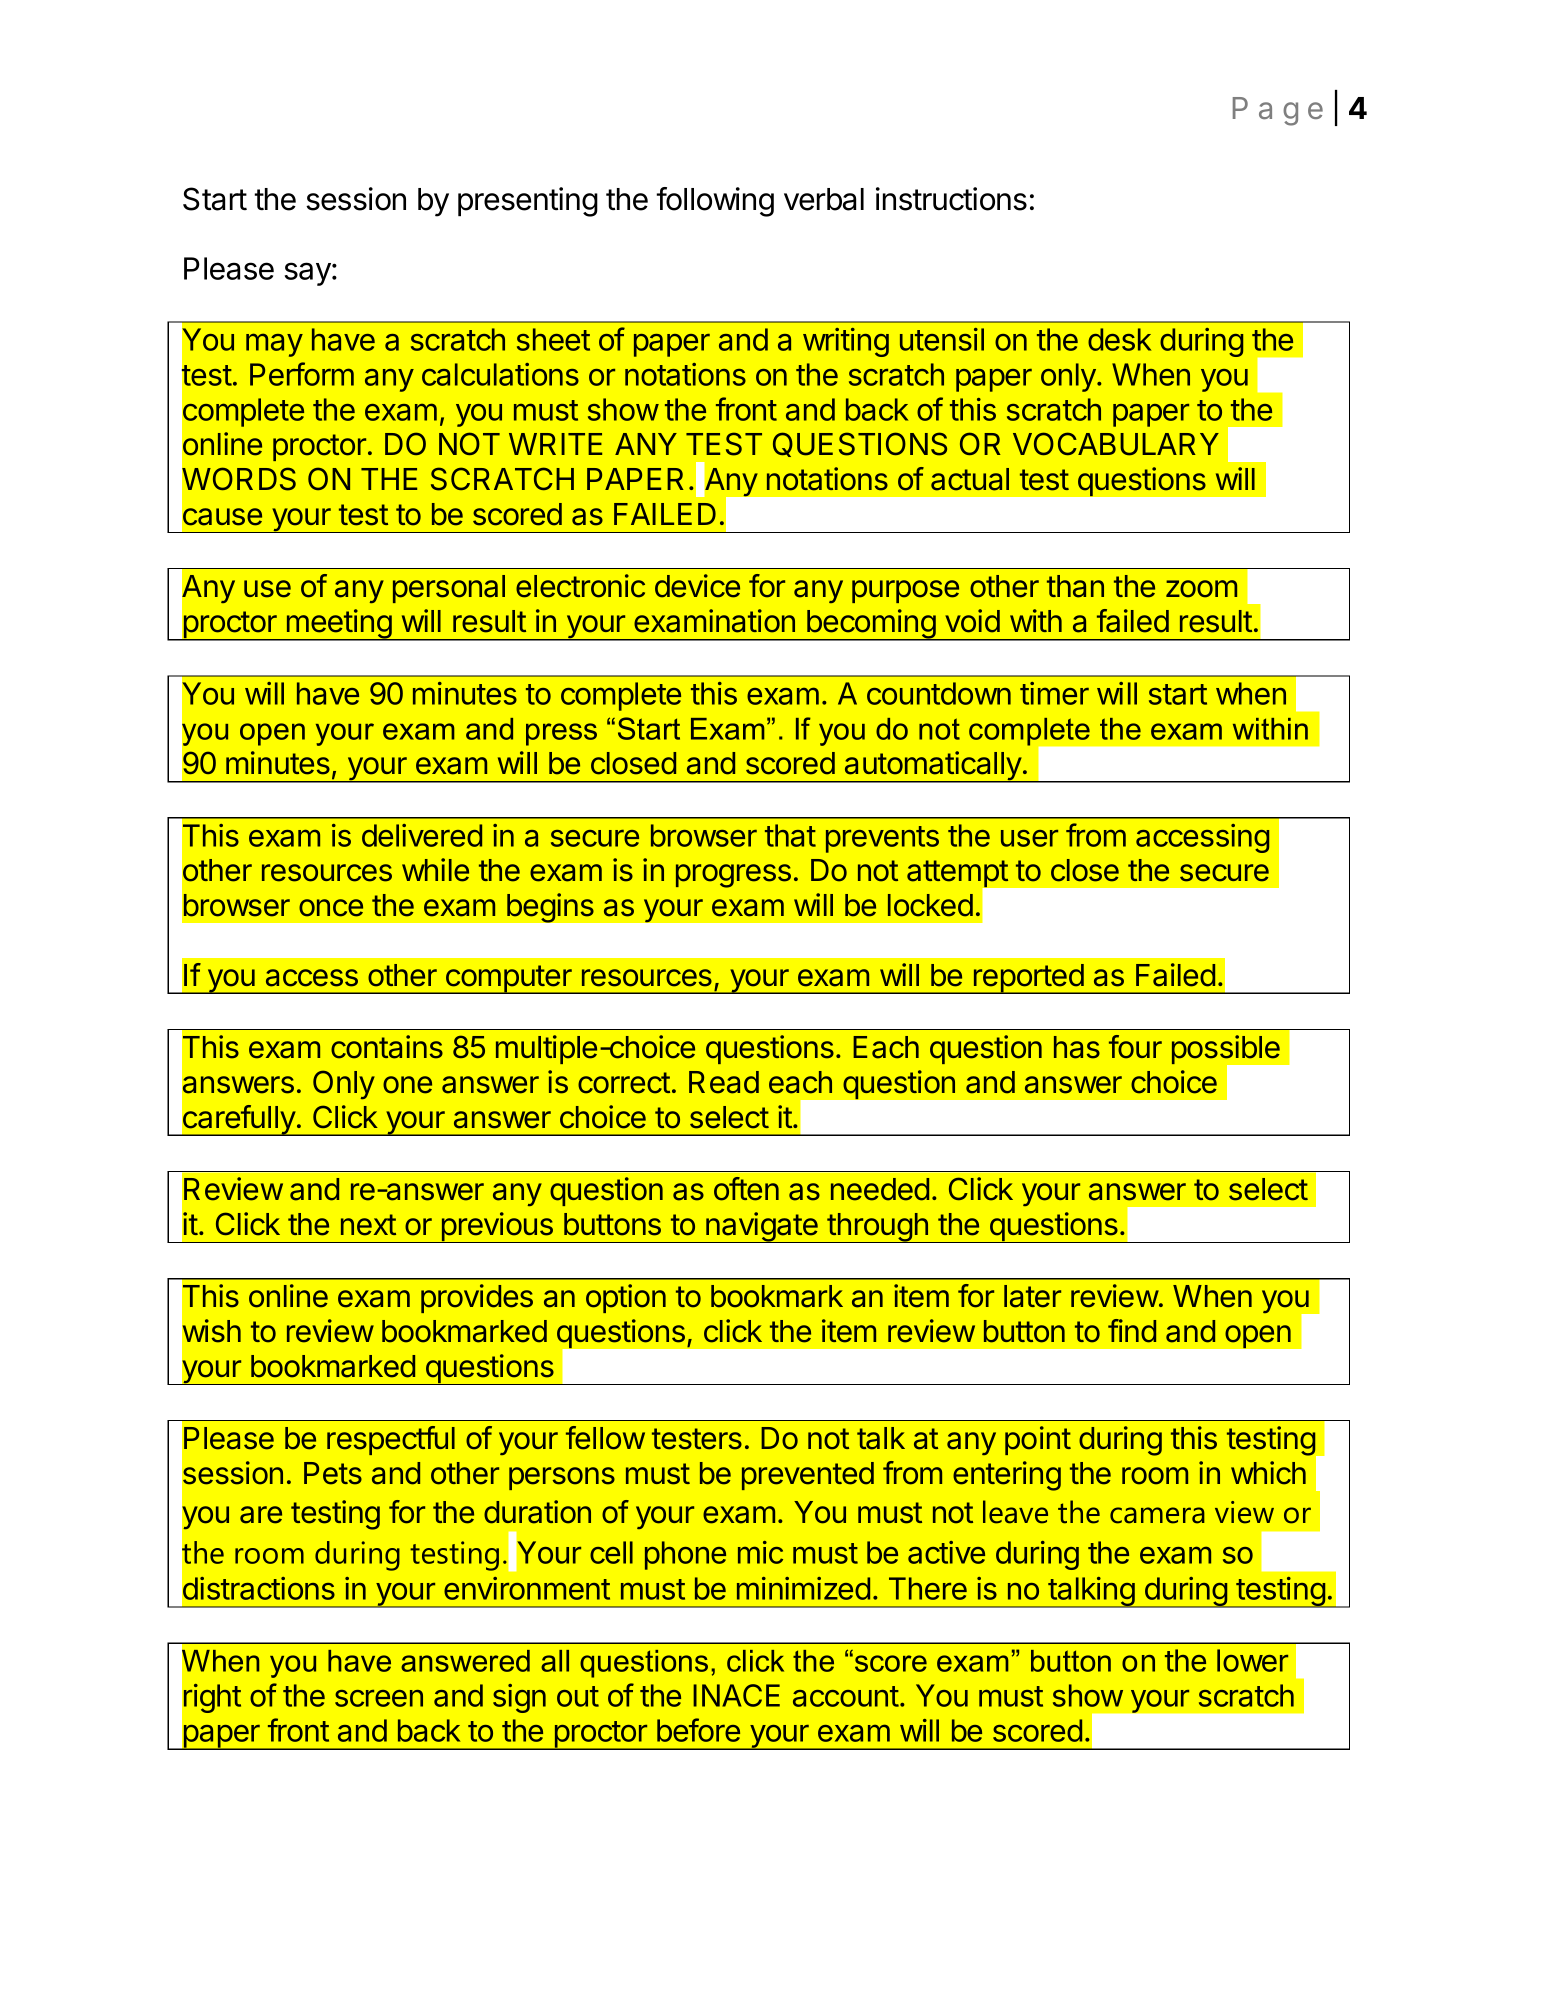 Image resolution: width=1546 pixels, height=2001 pixels. What do you see at coordinates (308, 274) in the document?
I see `say` at bounding box center [308, 274].
